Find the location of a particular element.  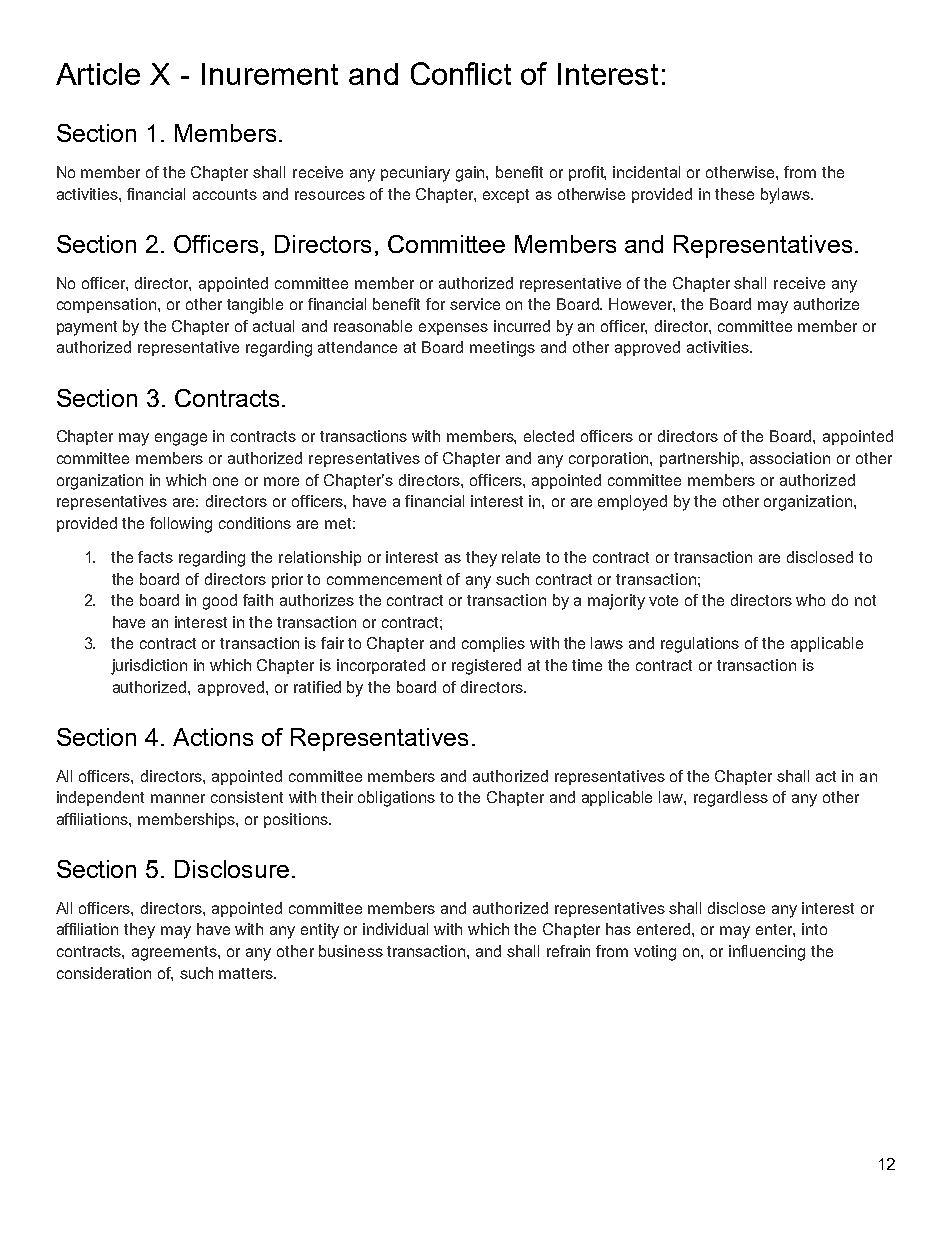

Article is located at coordinates (98, 74).
